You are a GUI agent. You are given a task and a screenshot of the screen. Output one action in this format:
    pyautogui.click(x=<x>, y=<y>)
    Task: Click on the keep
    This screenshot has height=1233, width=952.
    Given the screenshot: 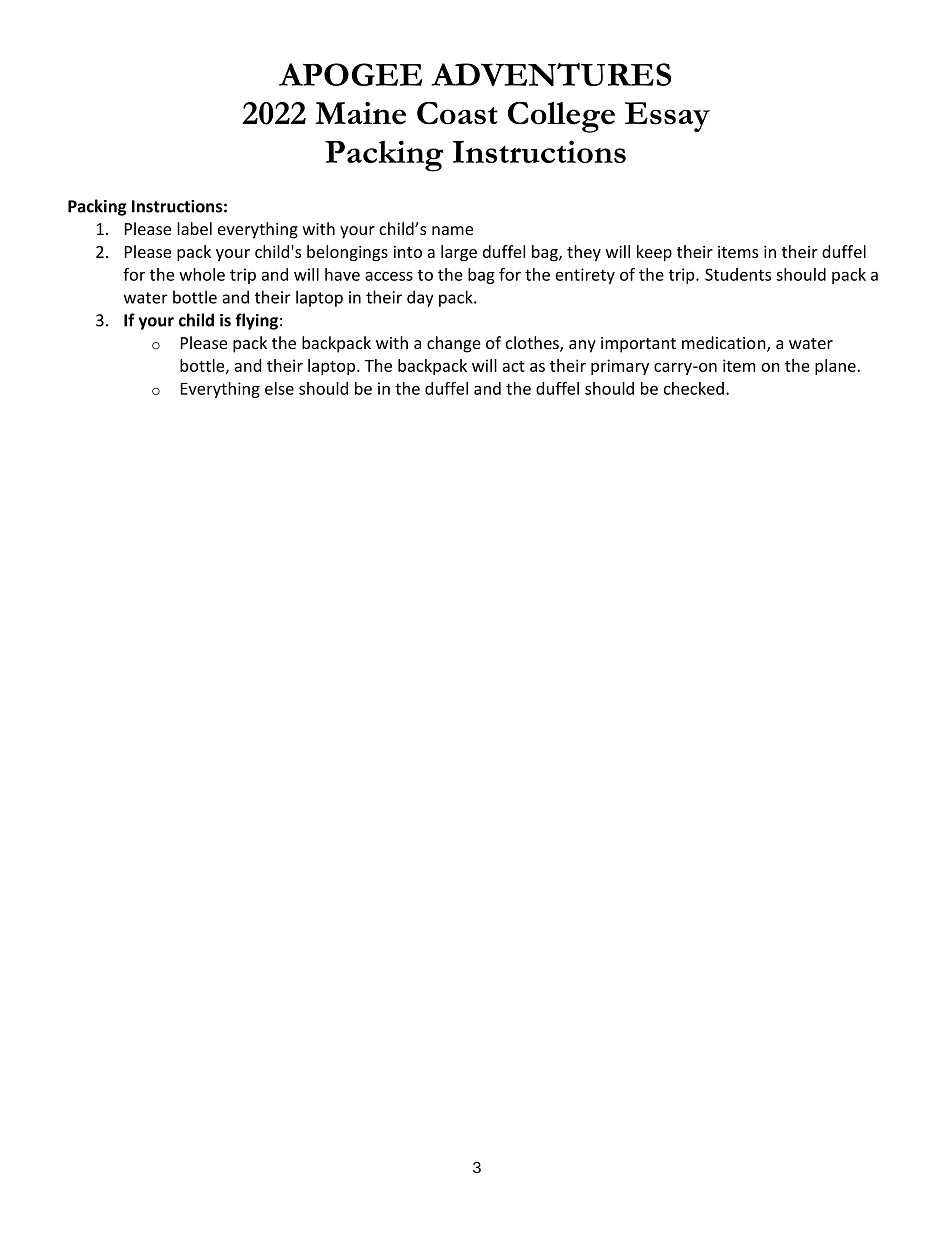 What is the action you would take?
    pyautogui.click(x=654, y=253)
